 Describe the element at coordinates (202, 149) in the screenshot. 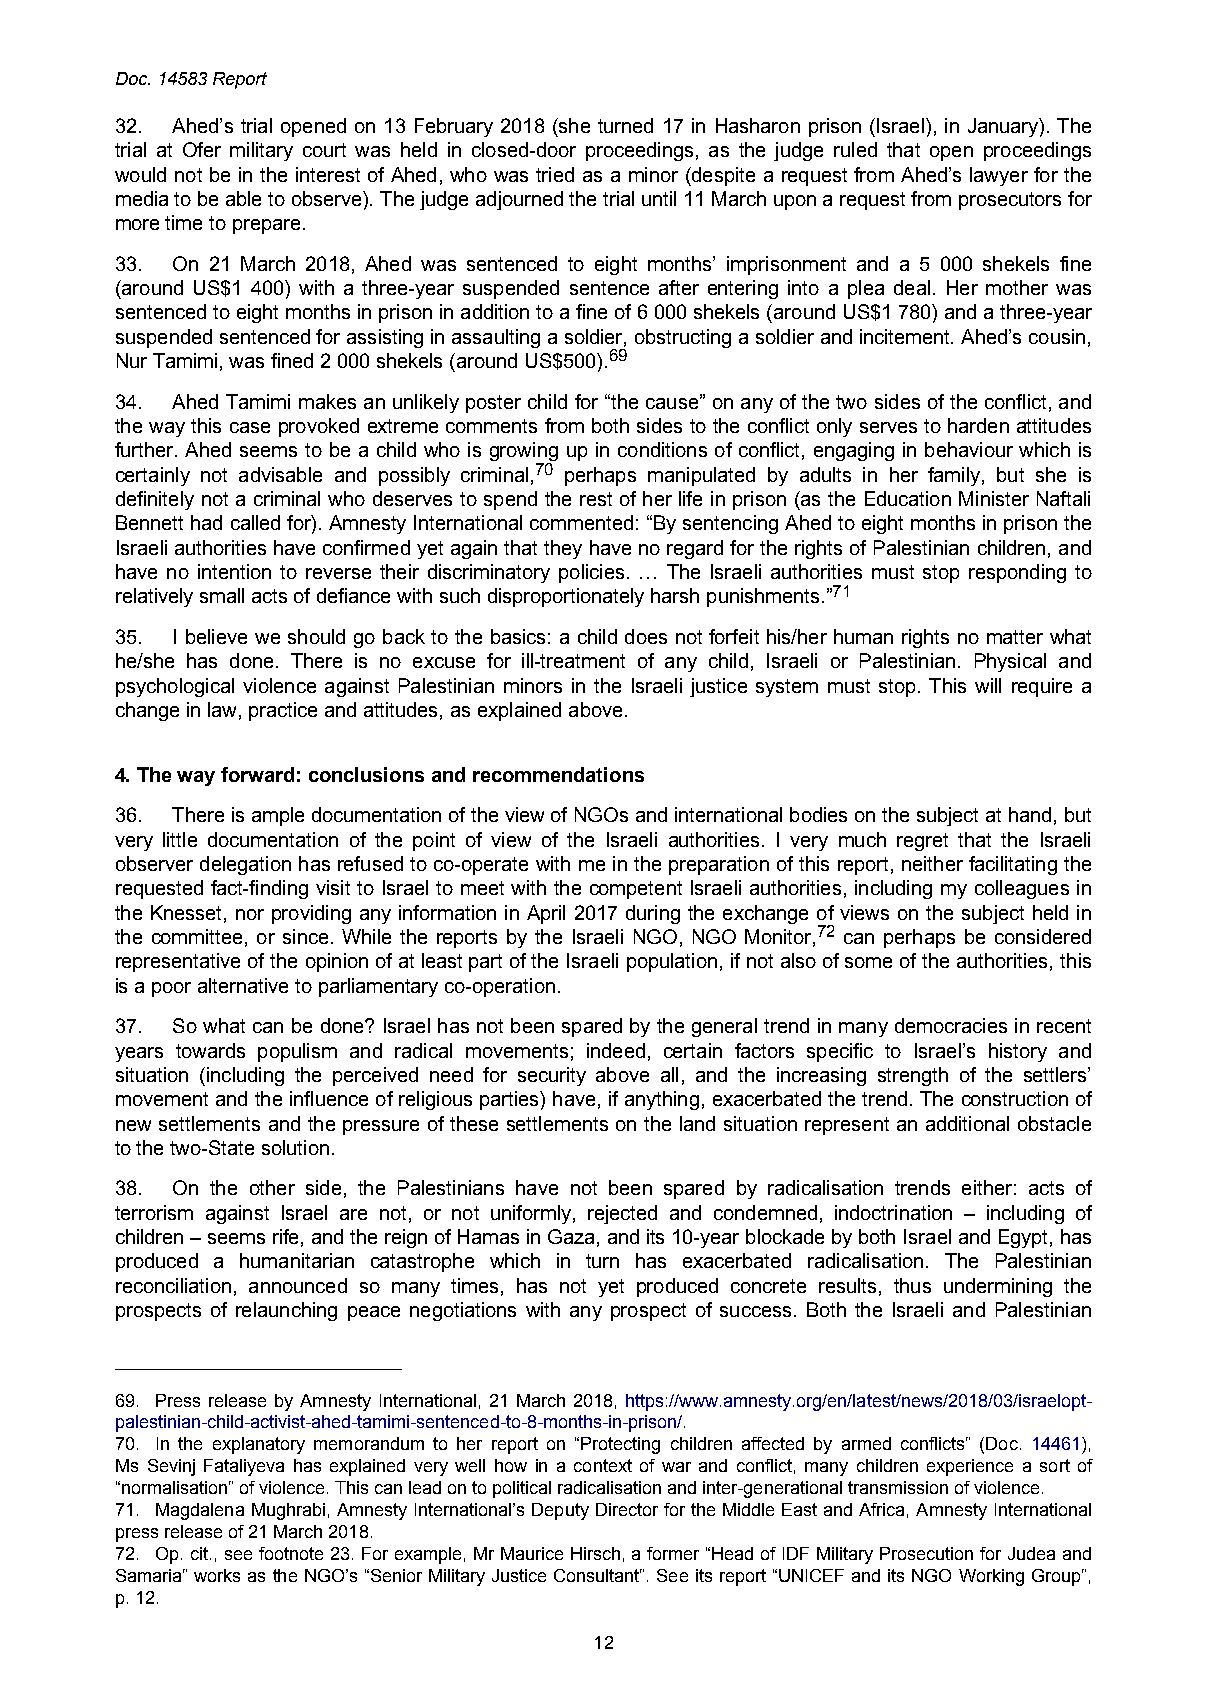

I see `Ofer` at that location.
